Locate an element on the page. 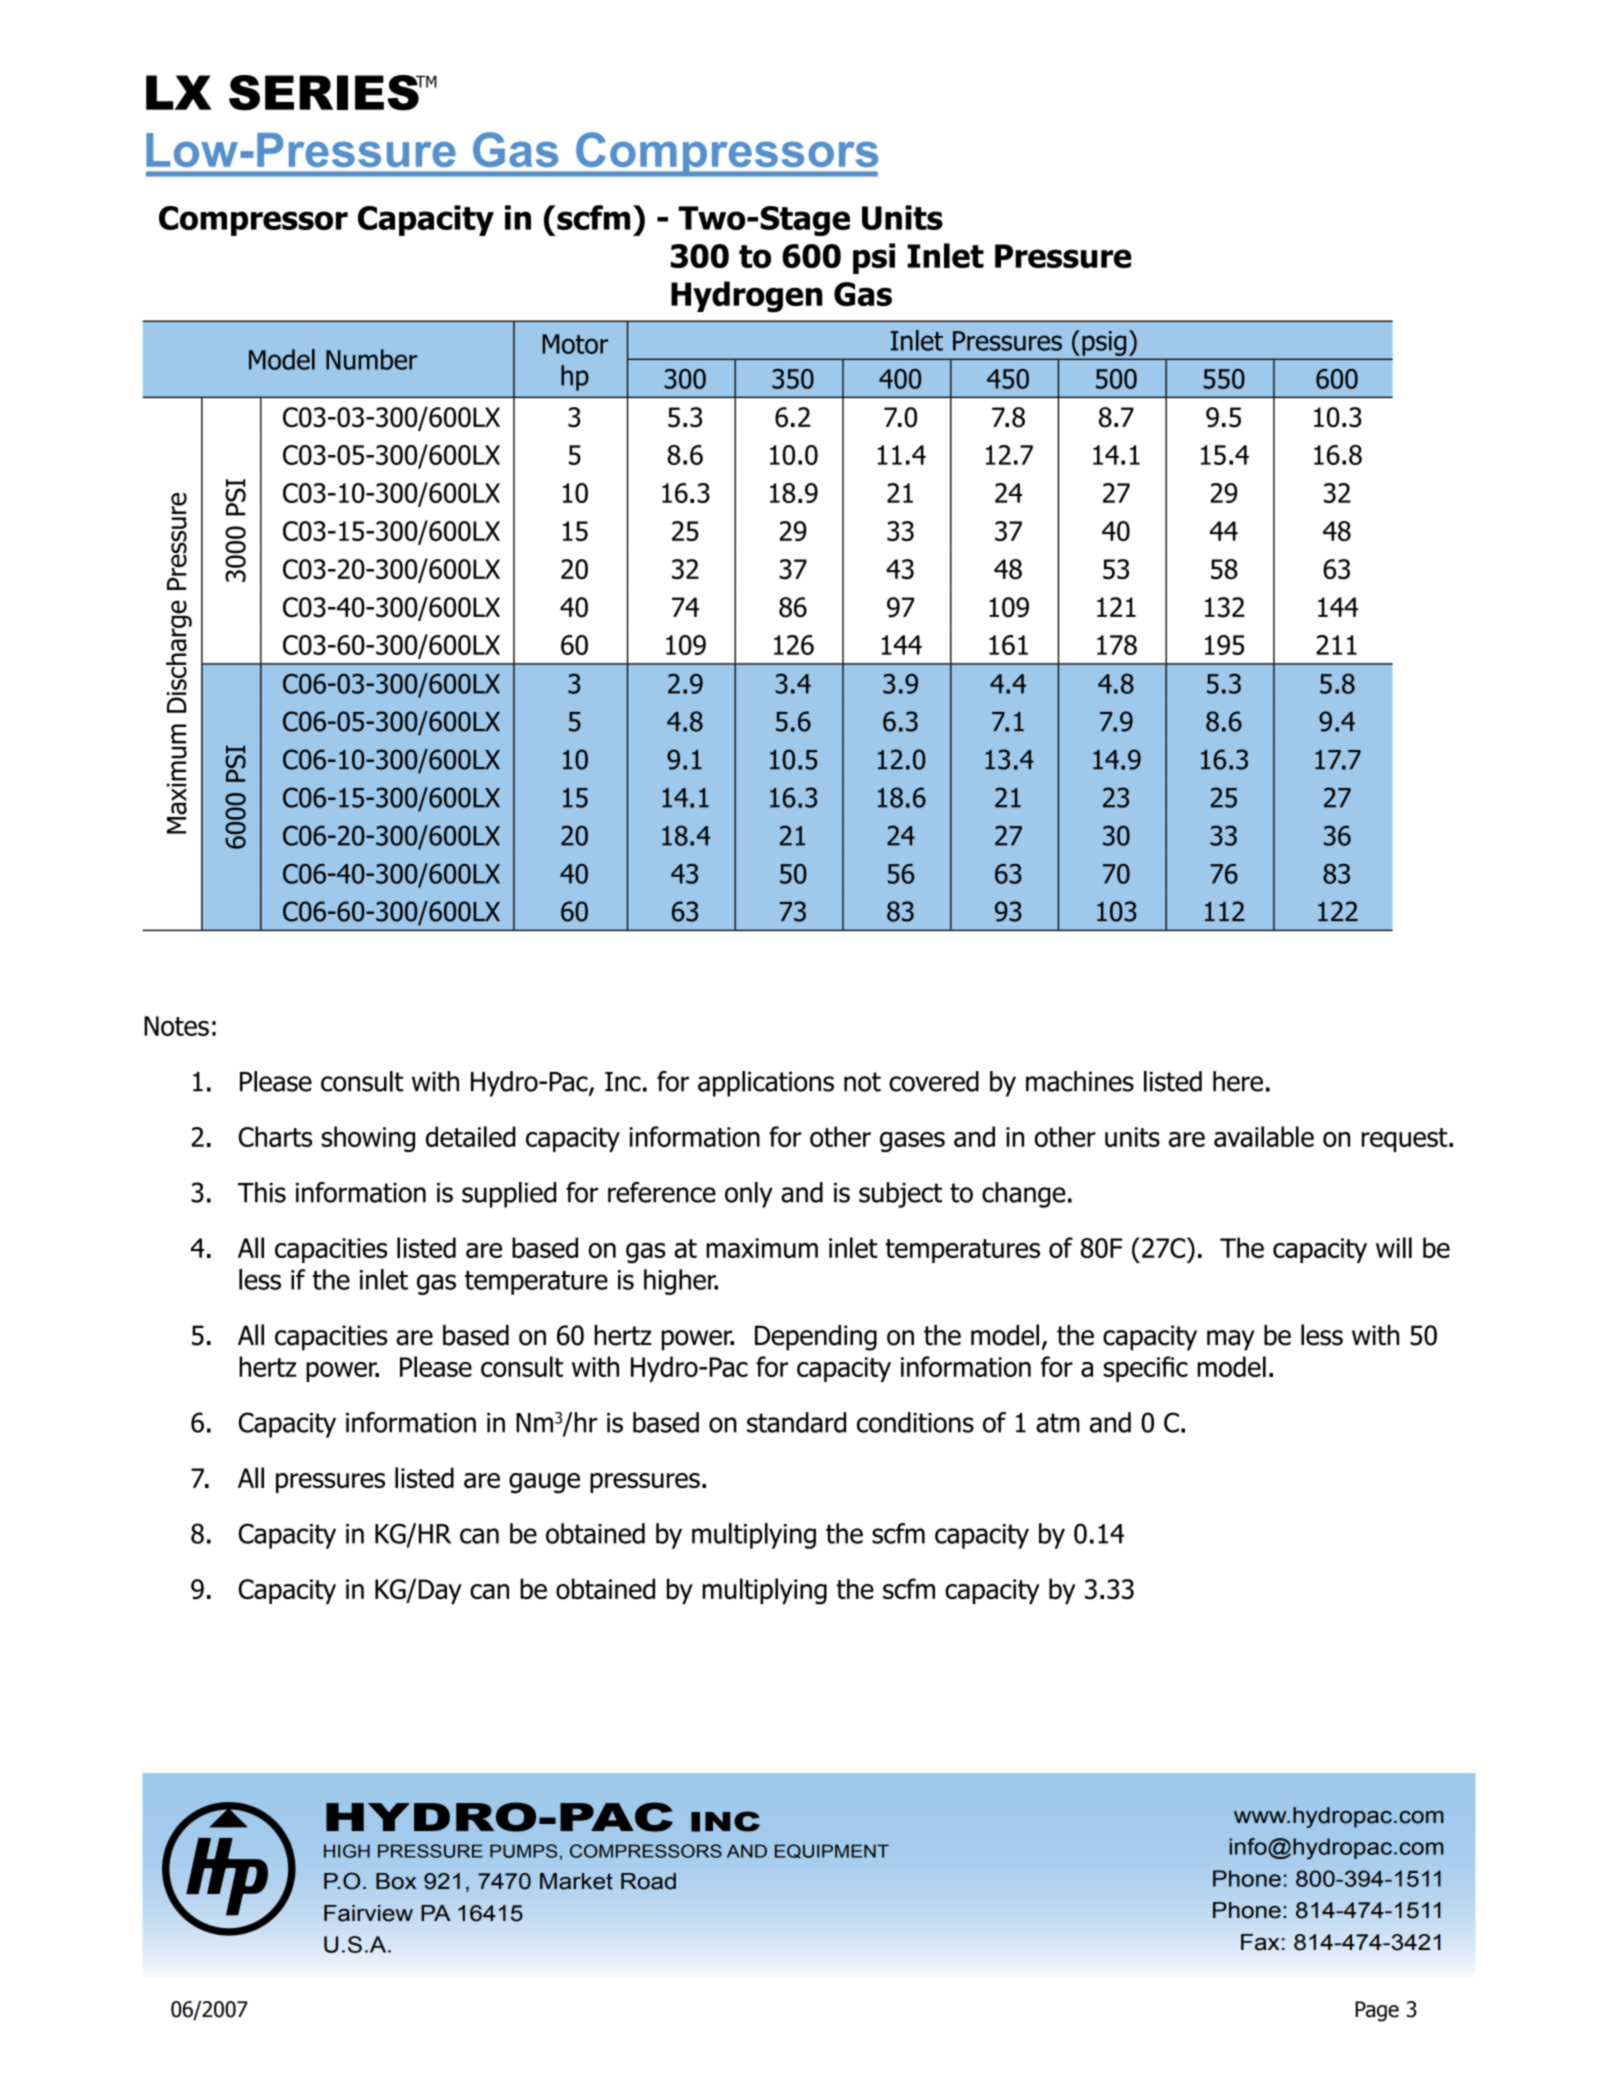 The height and width of the document is (2094, 1618). atm is located at coordinates (1058, 1423).
